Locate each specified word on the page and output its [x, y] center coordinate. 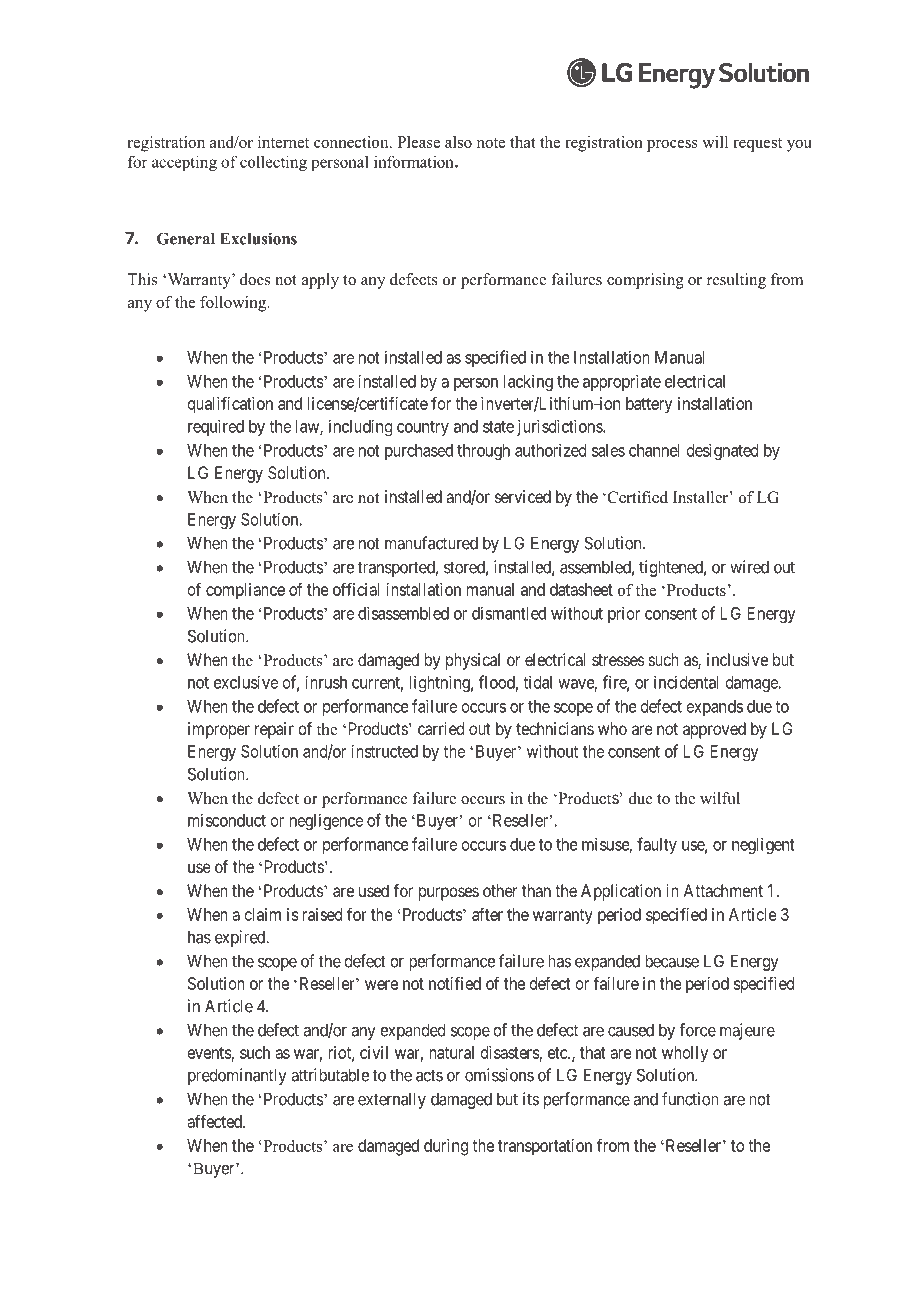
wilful [720, 798]
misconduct [227, 820]
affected [215, 1121]
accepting [184, 163]
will [715, 142]
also [458, 142]
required [216, 427]
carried [441, 728]
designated [722, 451]
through [483, 452]
